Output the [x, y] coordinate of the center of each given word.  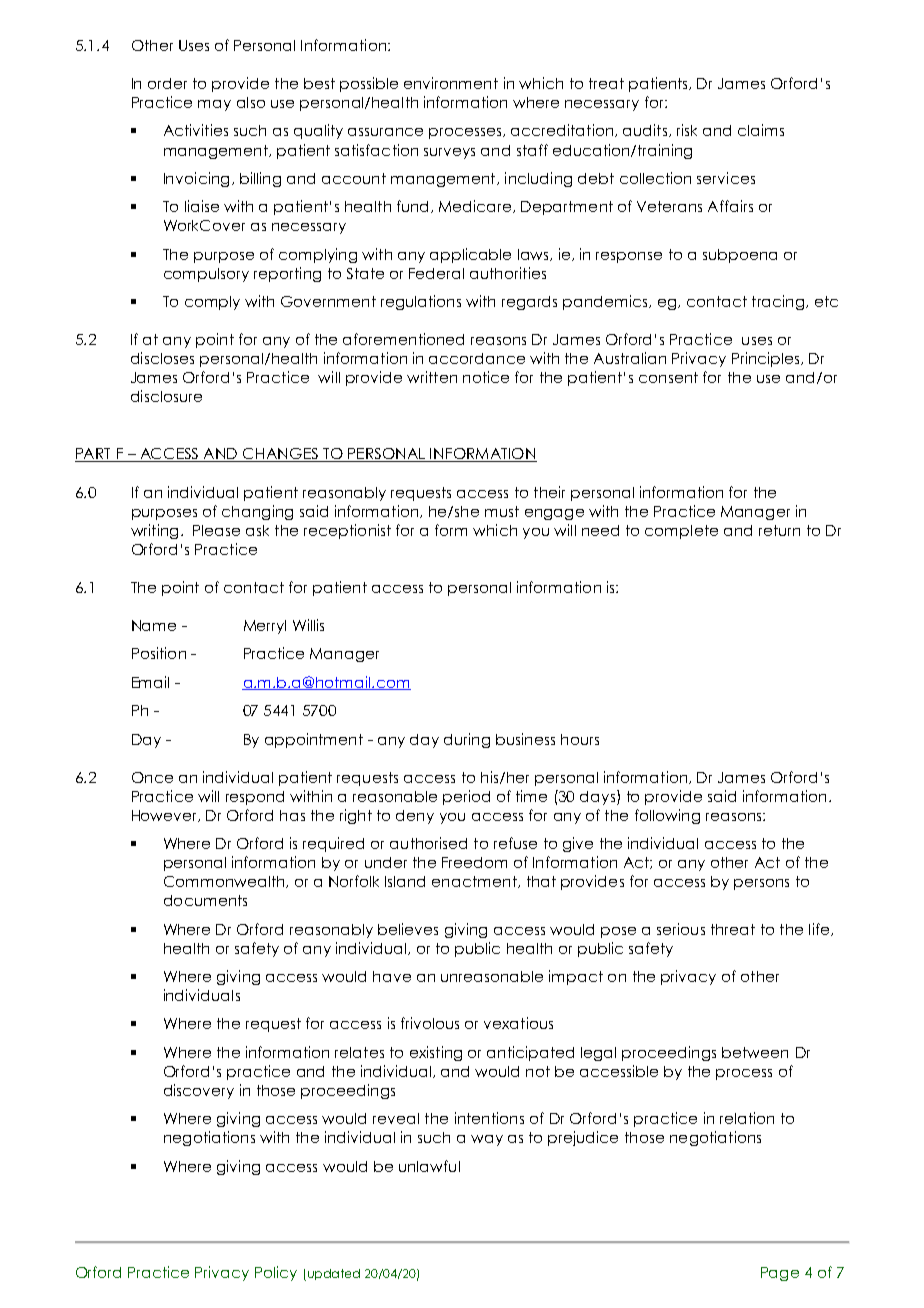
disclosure [166, 396]
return [779, 530]
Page [780, 1274]
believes [408, 929]
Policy [276, 1273]
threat [733, 929]
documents [205, 900]
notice [486, 377]
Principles [767, 359]
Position [159, 653]
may [214, 105]
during [467, 740]
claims [761, 130]
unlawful [429, 1166]
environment [451, 83]
